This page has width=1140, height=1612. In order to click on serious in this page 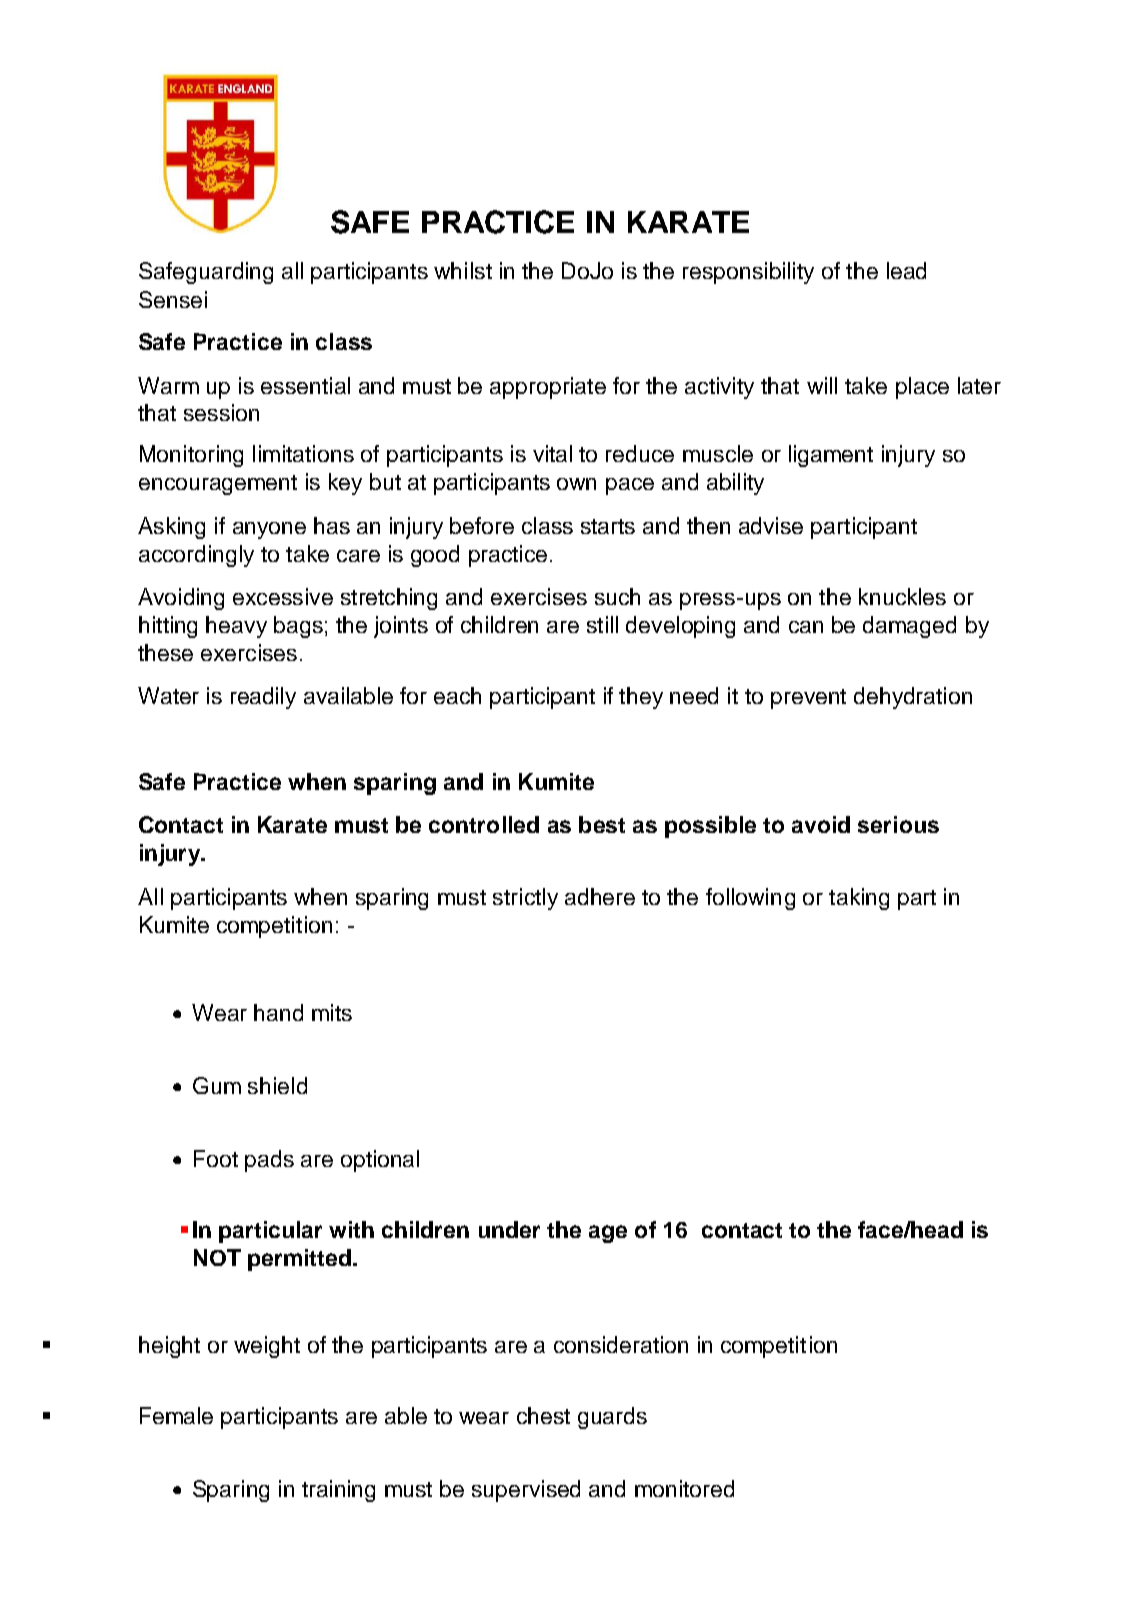, I will do `click(898, 824)`.
